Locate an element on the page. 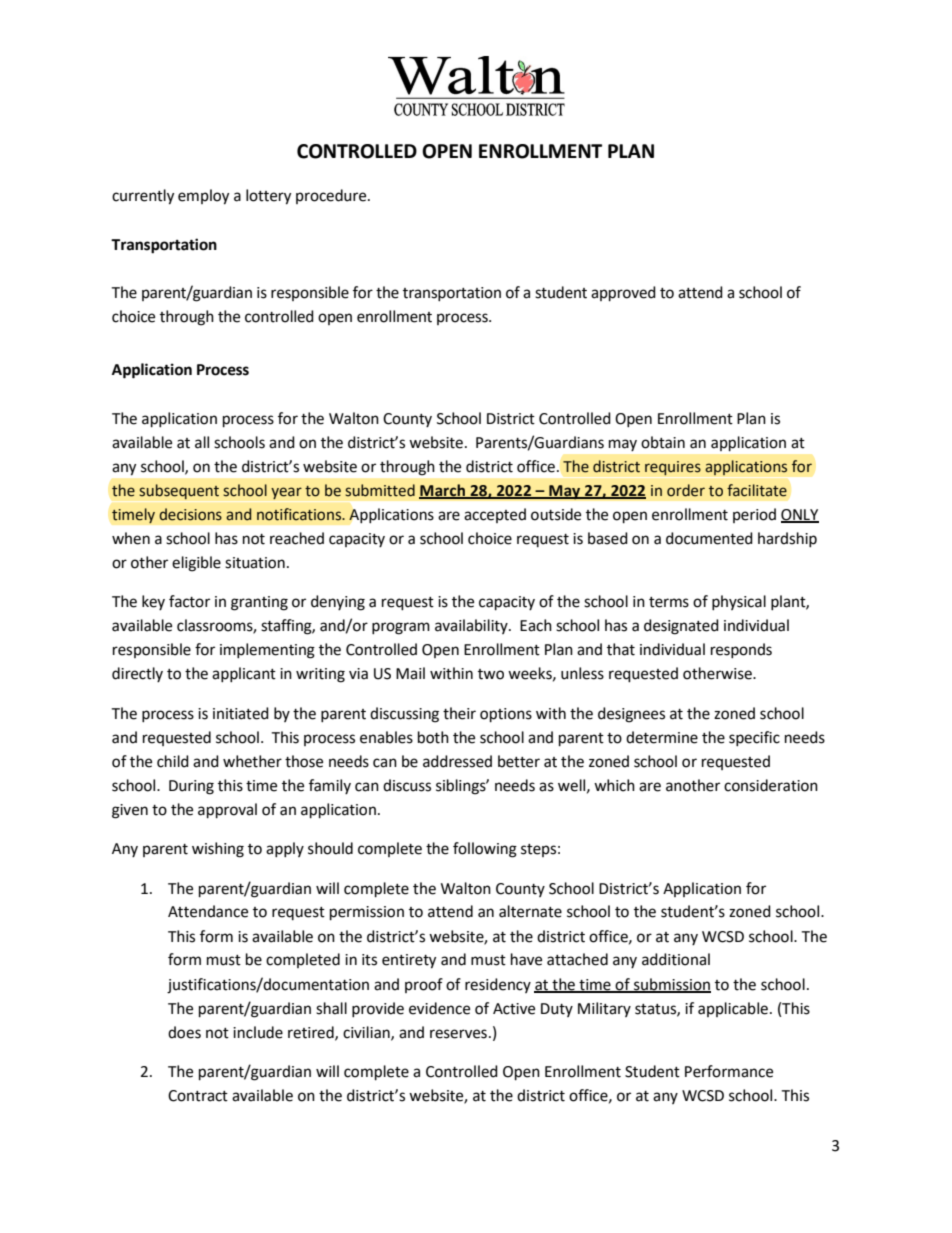 This image has height=1233, width=952. responds is located at coordinates (741, 650).
